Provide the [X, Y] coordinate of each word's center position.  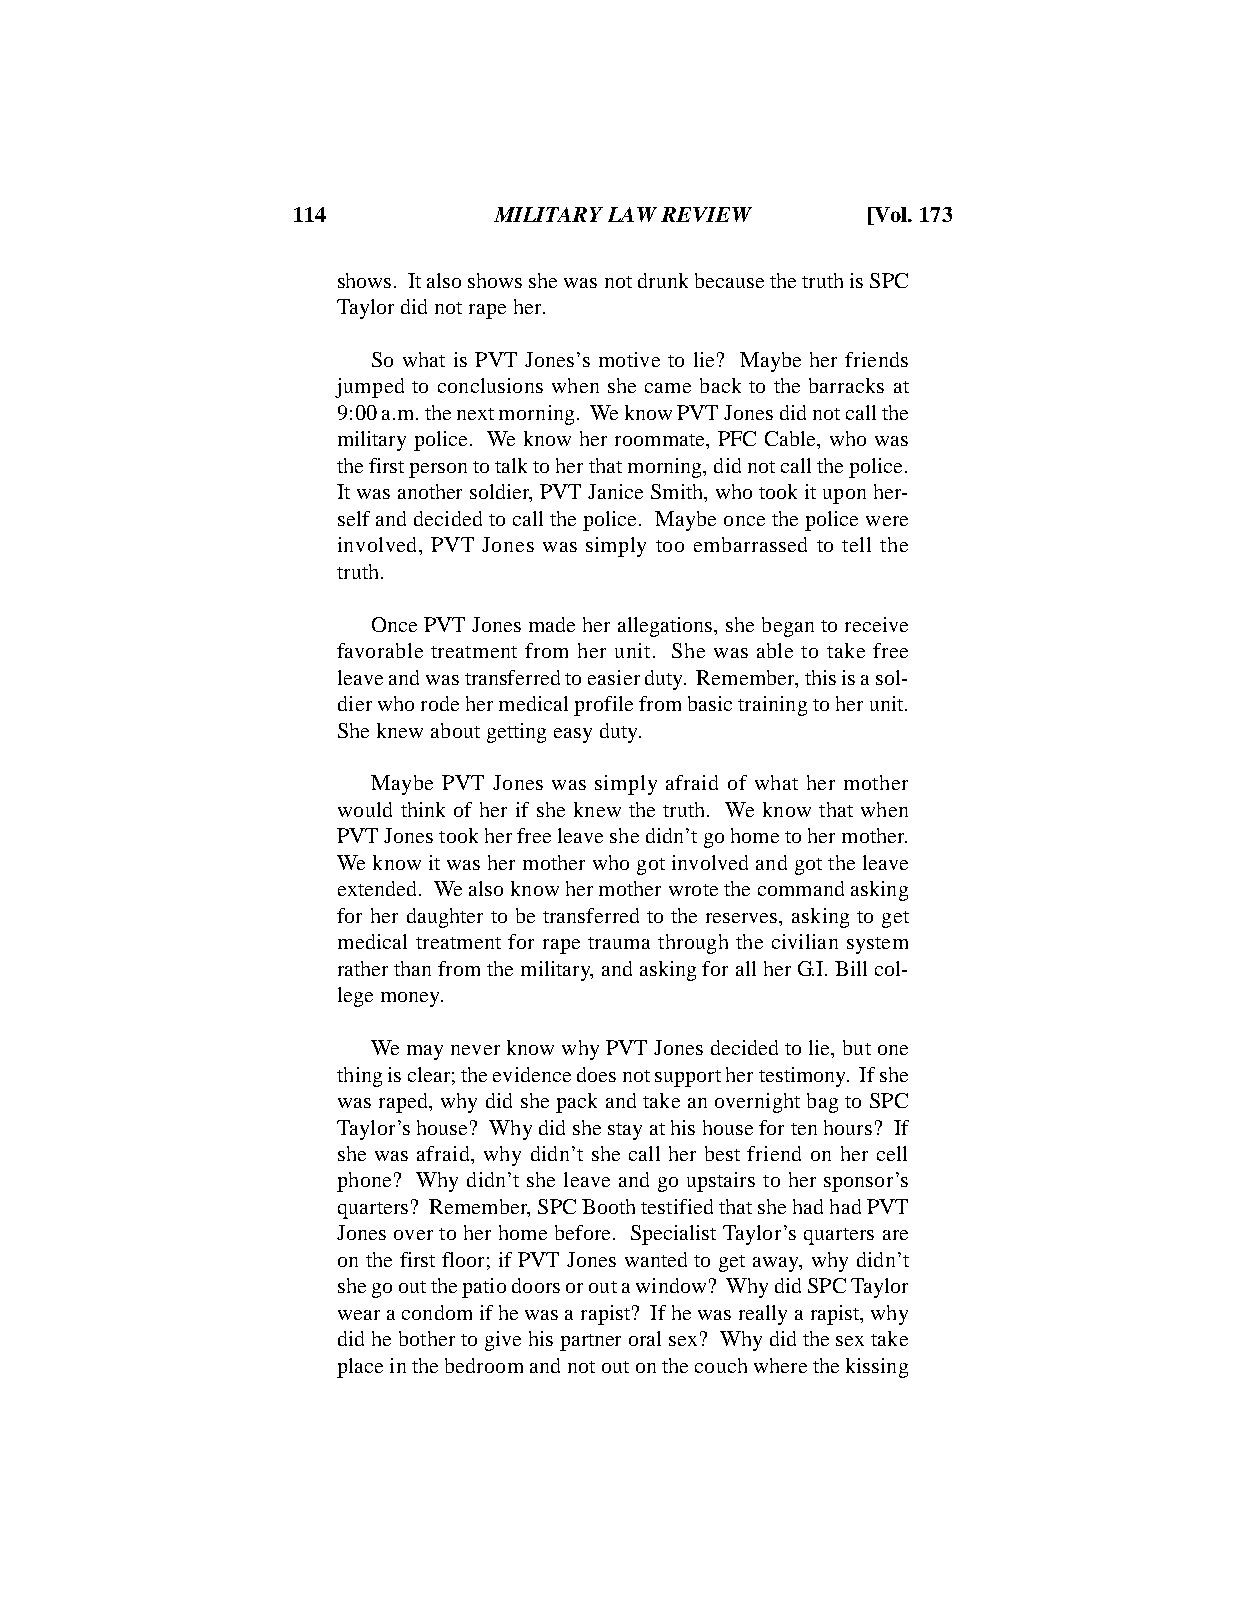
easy [573, 735]
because [729, 280]
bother [427, 1338]
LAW [632, 214]
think [423, 809]
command [801, 888]
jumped [369, 388]
